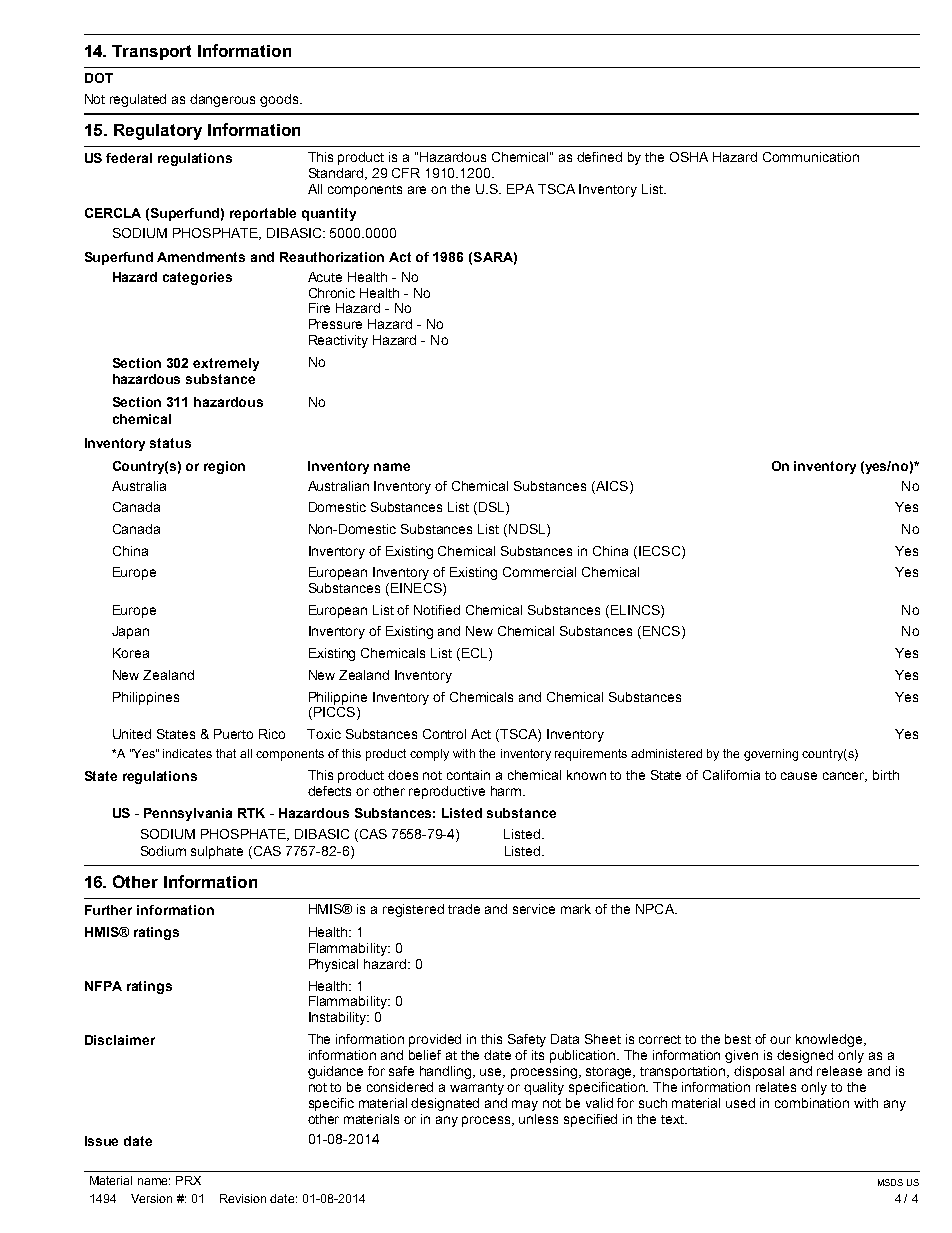 The image size is (952, 1233). What do you see at coordinates (507, 791) in the screenshot?
I see `harm` at bounding box center [507, 791].
